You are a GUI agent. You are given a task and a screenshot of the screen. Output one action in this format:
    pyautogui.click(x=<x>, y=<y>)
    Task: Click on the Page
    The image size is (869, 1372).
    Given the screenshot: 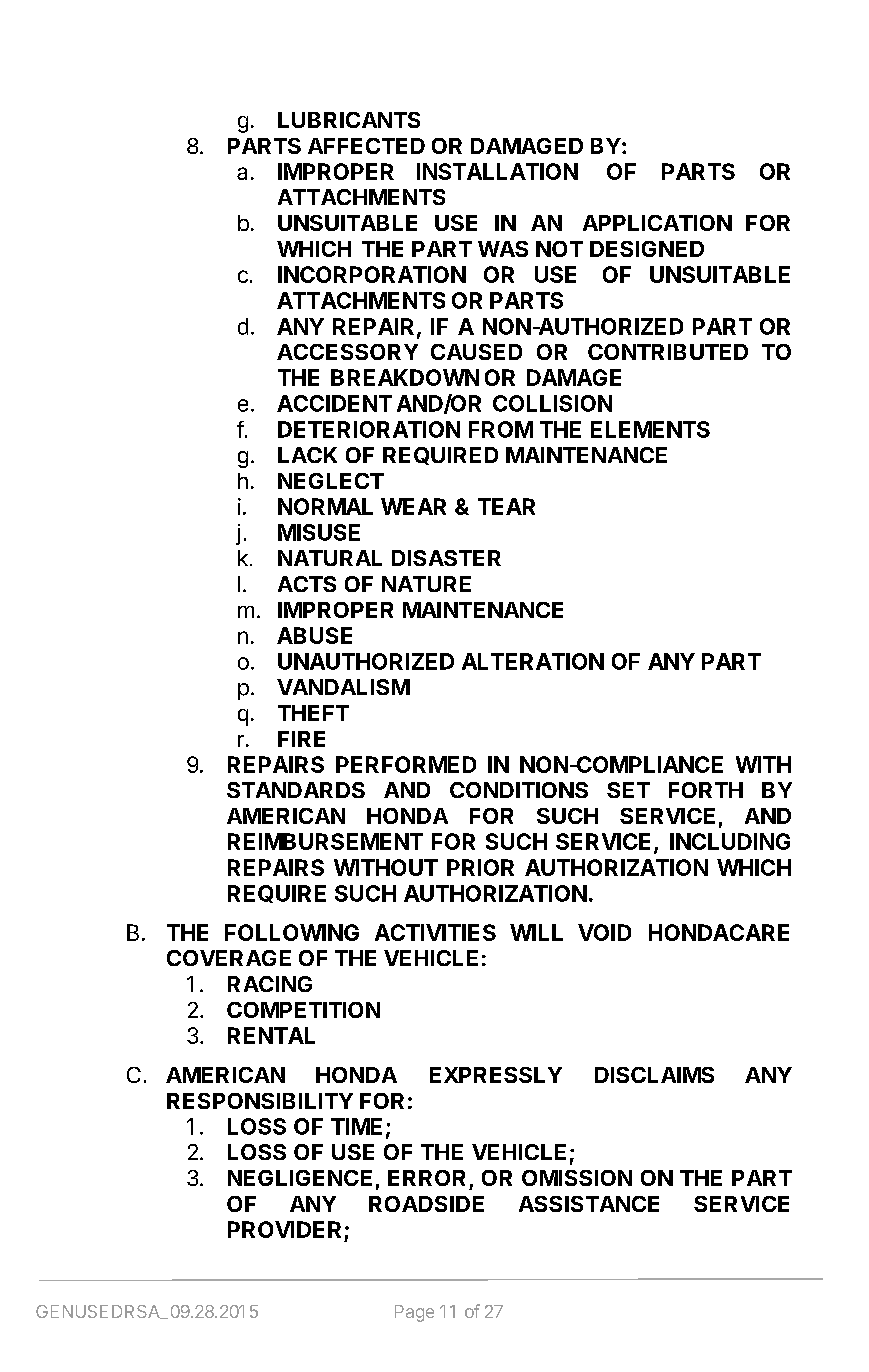 What is the action you would take?
    pyautogui.click(x=414, y=1313)
